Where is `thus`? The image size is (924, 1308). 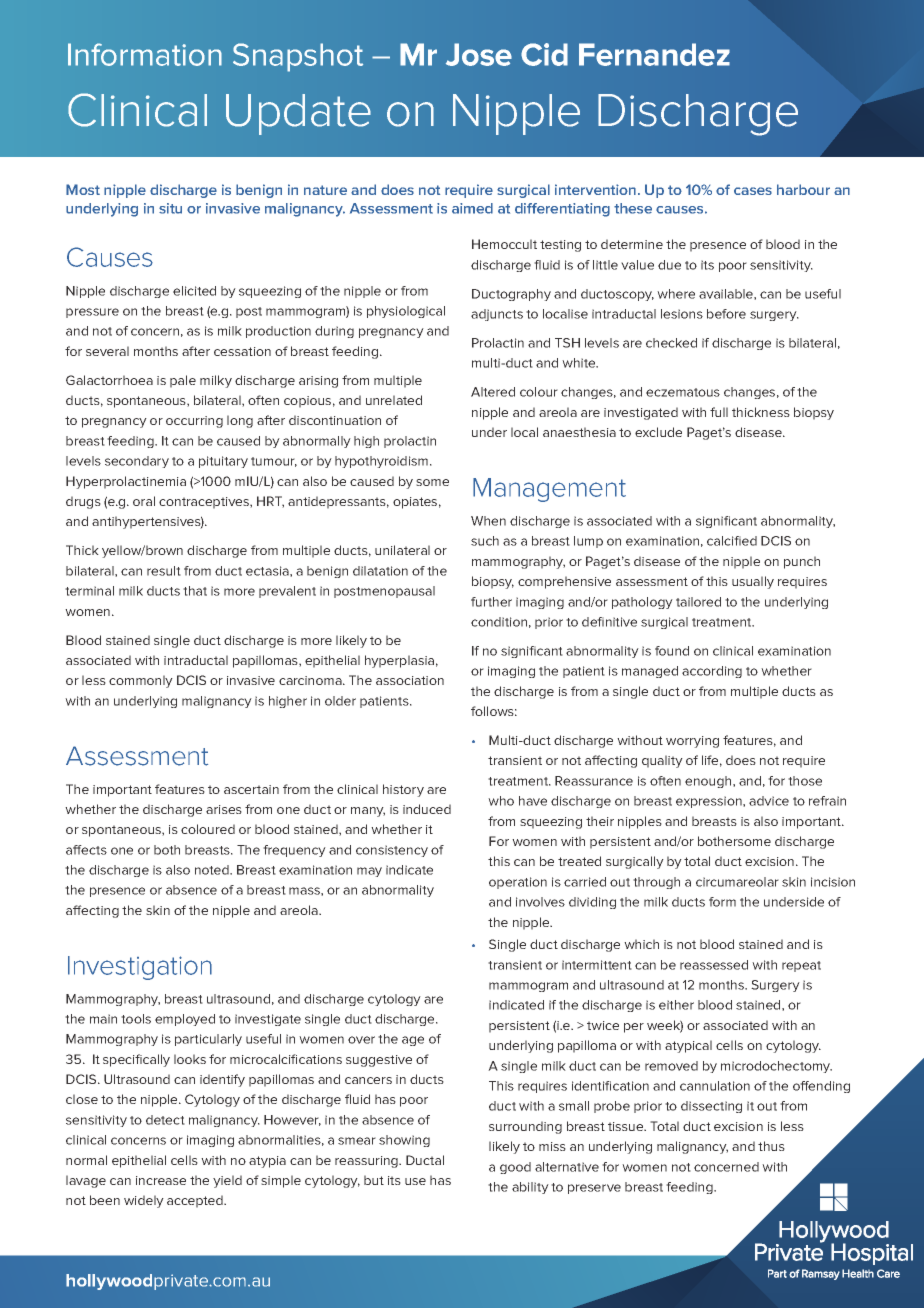 thus is located at coordinates (771, 1146).
